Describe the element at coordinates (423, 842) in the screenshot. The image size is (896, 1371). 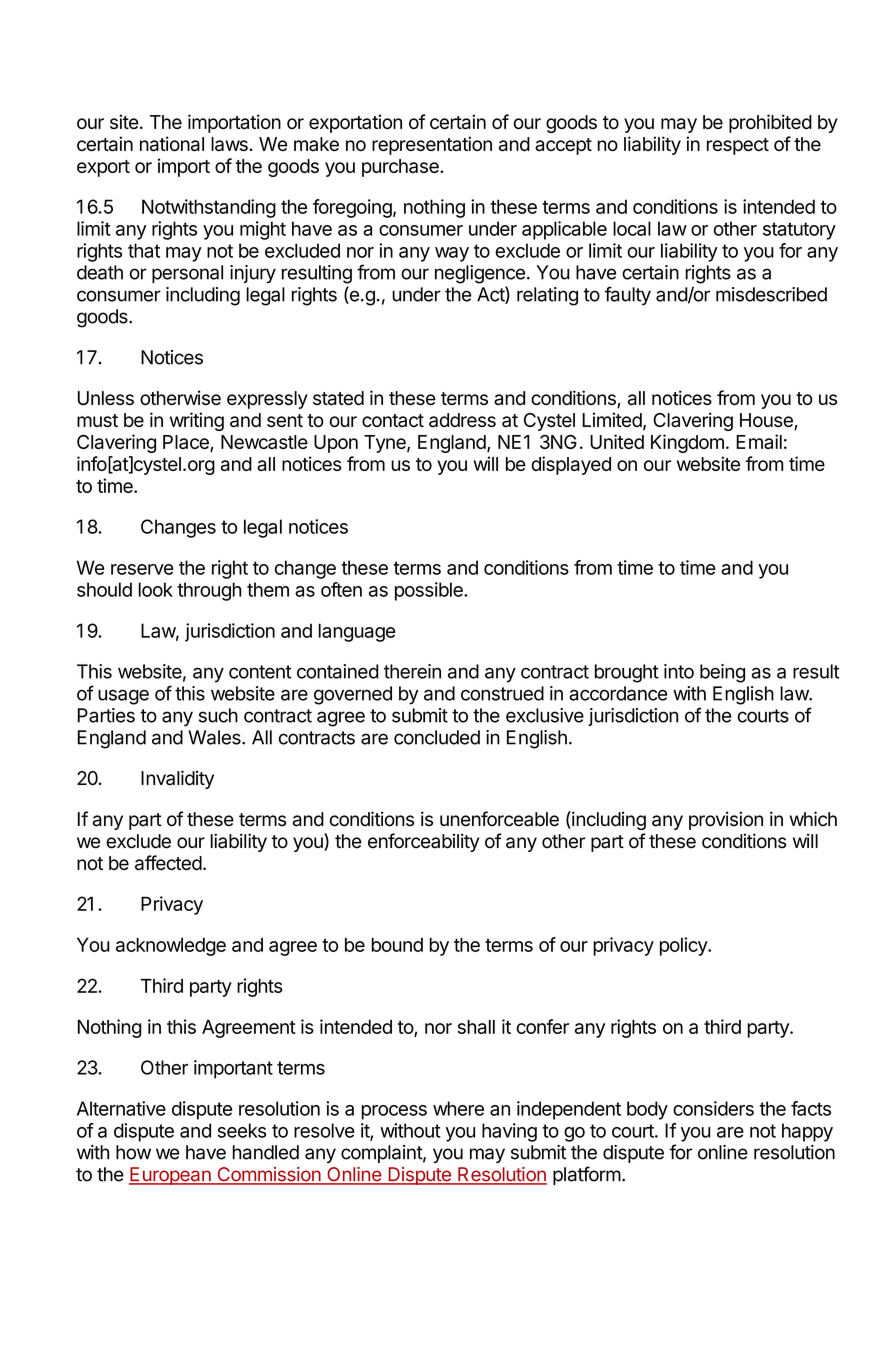
I see `enforceability` at that location.
